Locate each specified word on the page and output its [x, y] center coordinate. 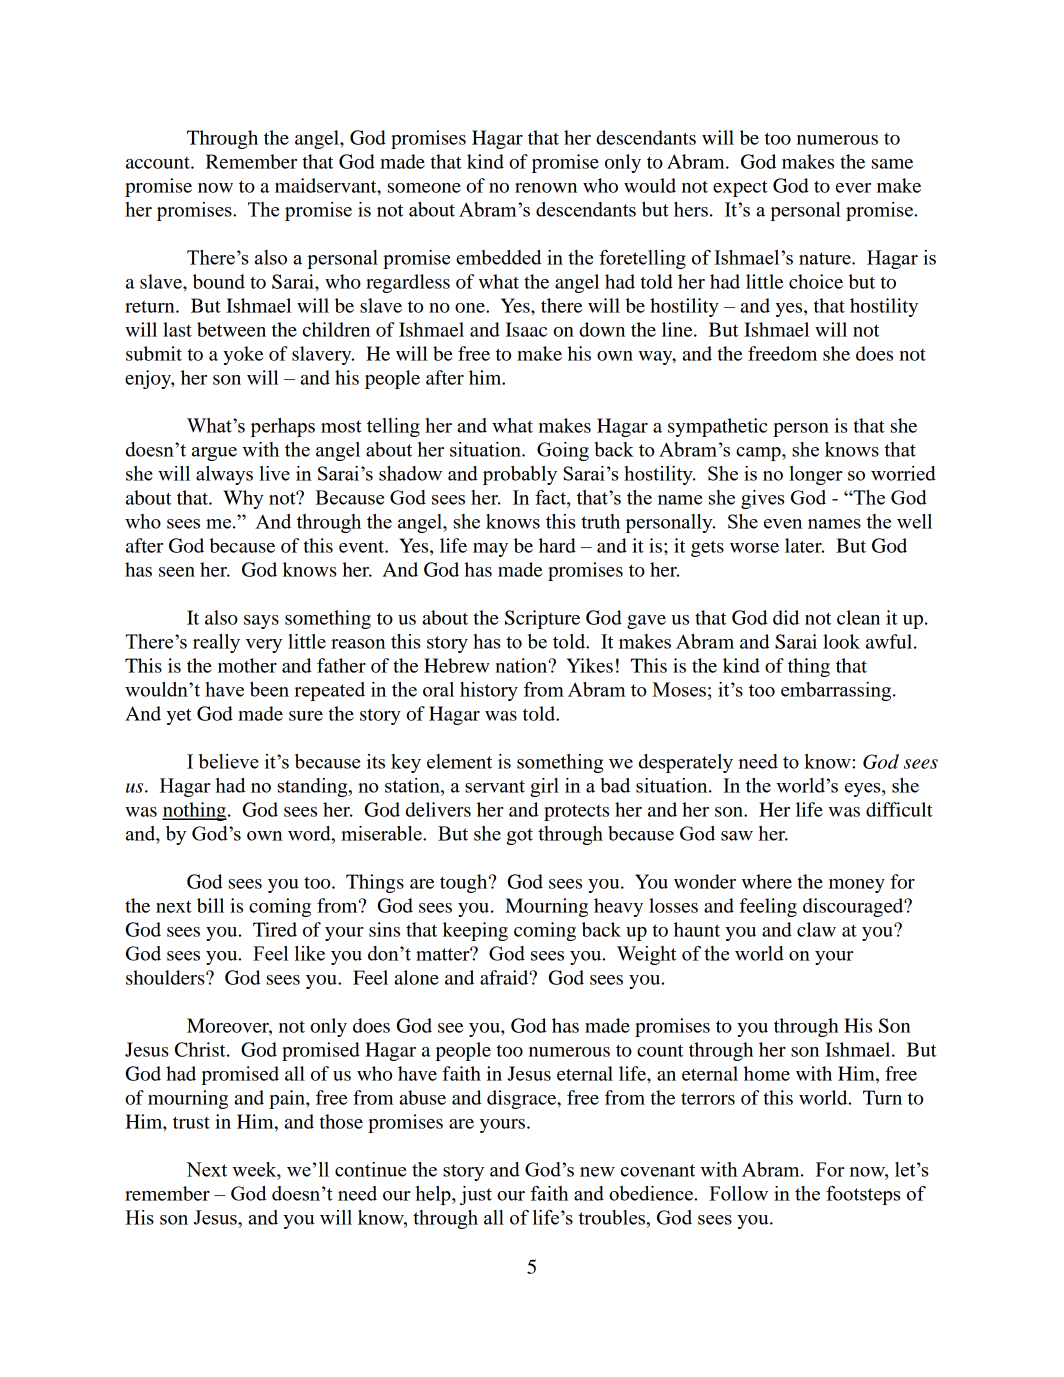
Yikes [590, 665]
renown [546, 188]
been [269, 689]
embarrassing [837, 691]
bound [219, 281]
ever [853, 188]
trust [191, 1122]
